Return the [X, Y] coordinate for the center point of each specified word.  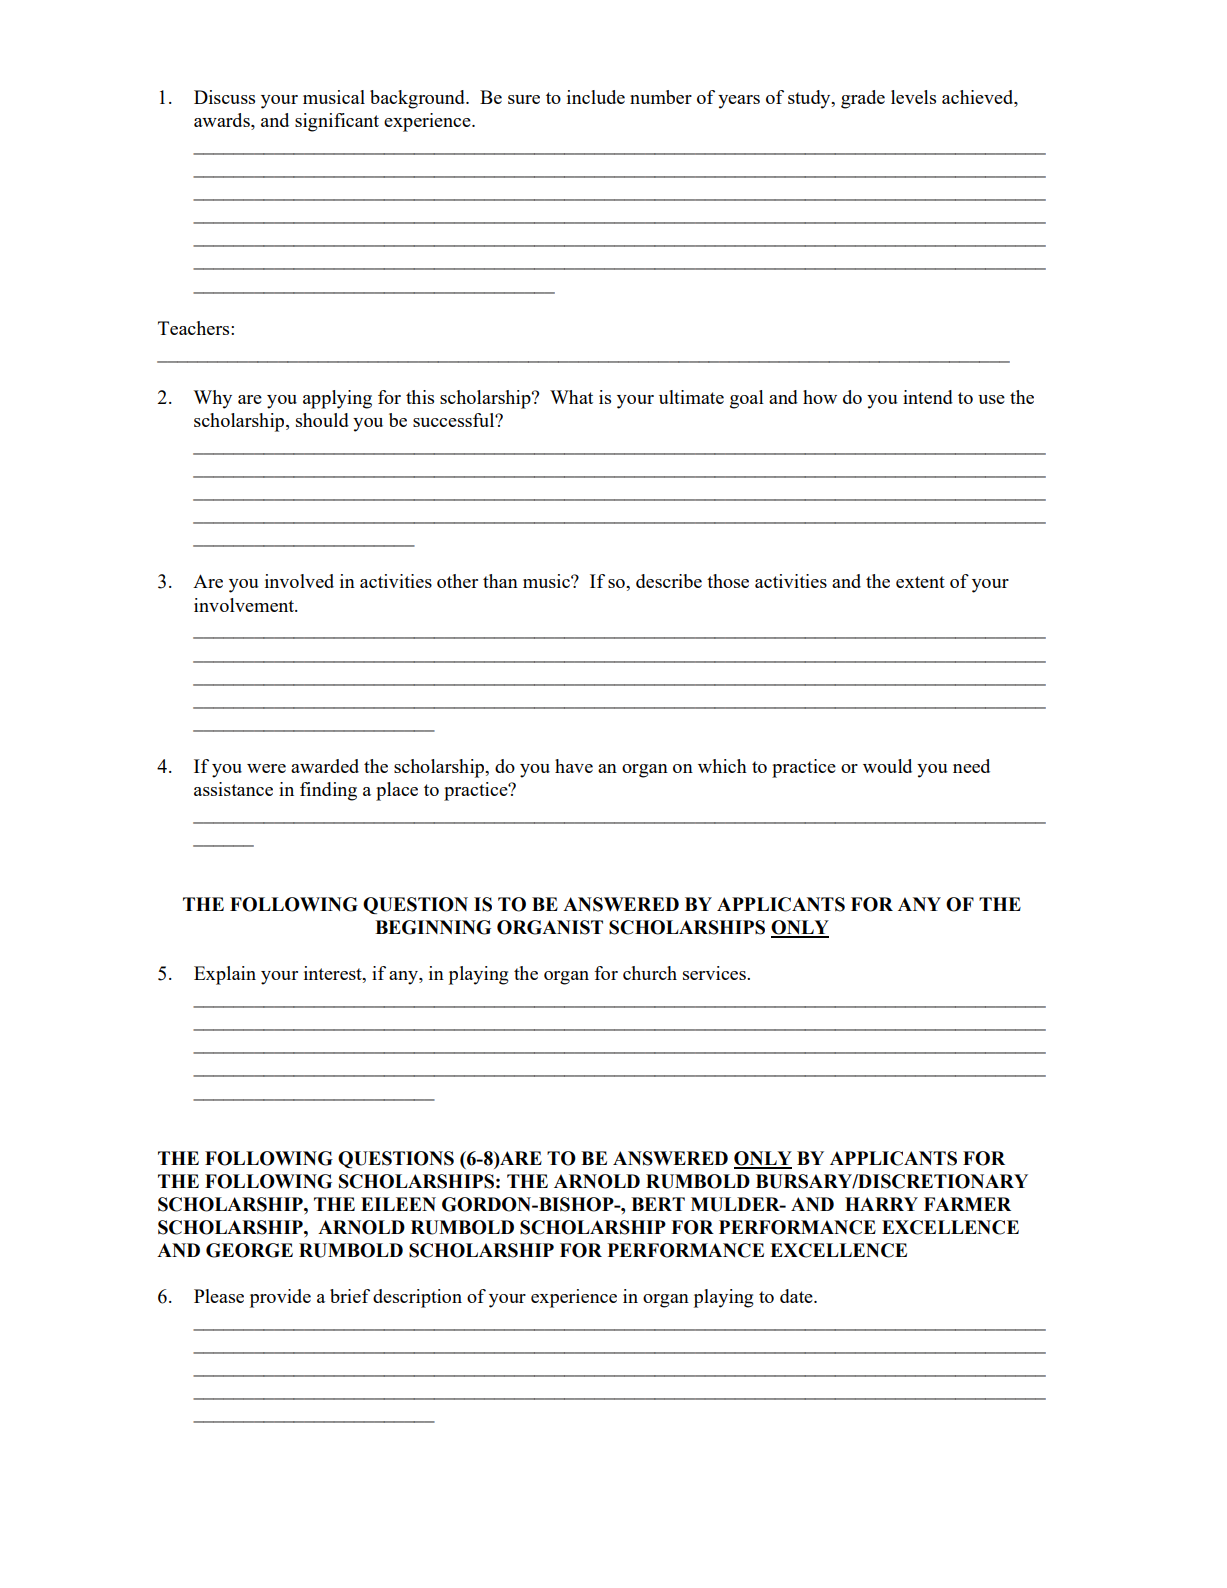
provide [280, 1298]
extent [920, 582]
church [650, 973]
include [596, 97]
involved [299, 581]
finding [328, 791]
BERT [658, 1204]
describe [669, 581]
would [887, 766]
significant [337, 122]
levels [913, 97]
